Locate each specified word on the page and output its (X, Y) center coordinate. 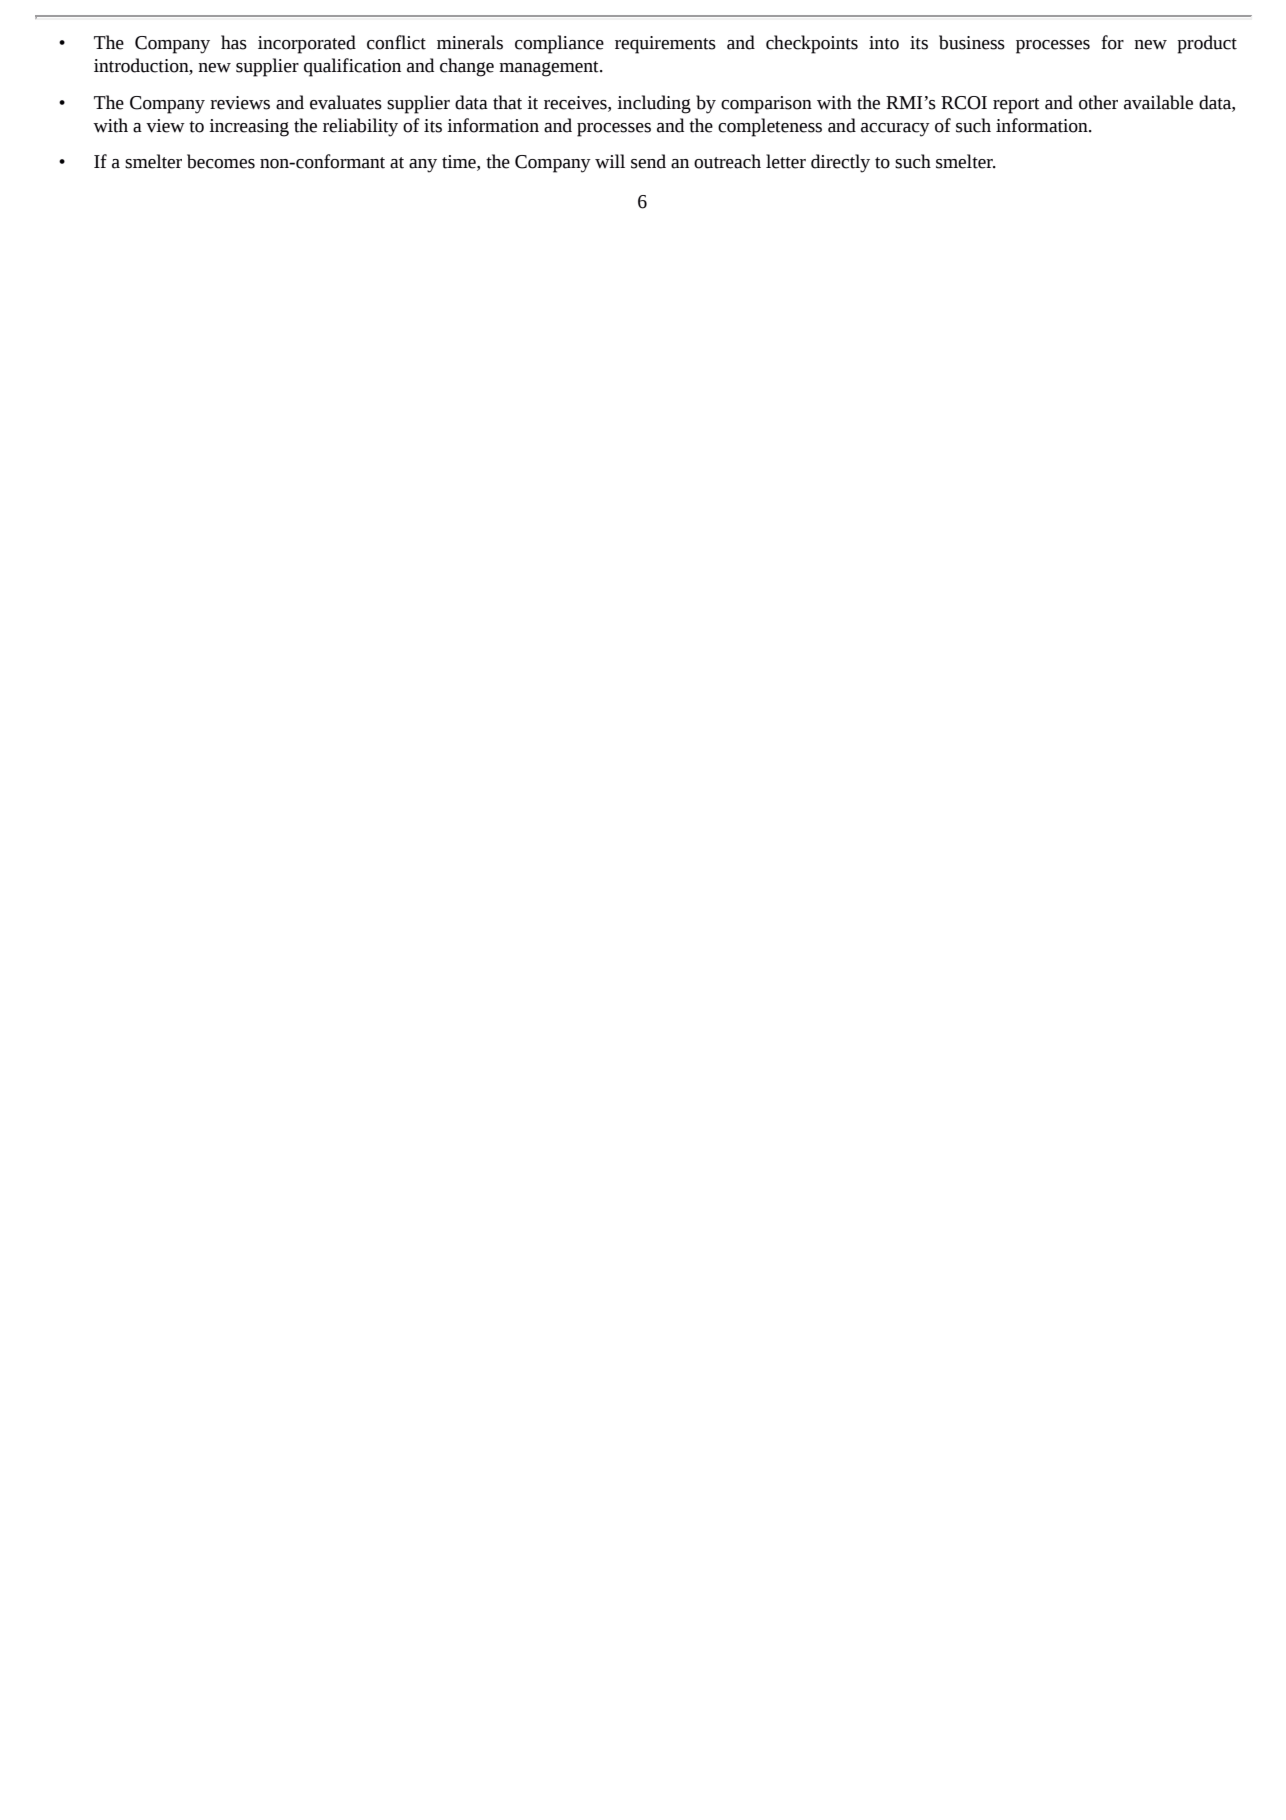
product (1207, 44)
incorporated (307, 44)
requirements (665, 45)
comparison (766, 105)
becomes (221, 161)
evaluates (346, 102)
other (1098, 102)
